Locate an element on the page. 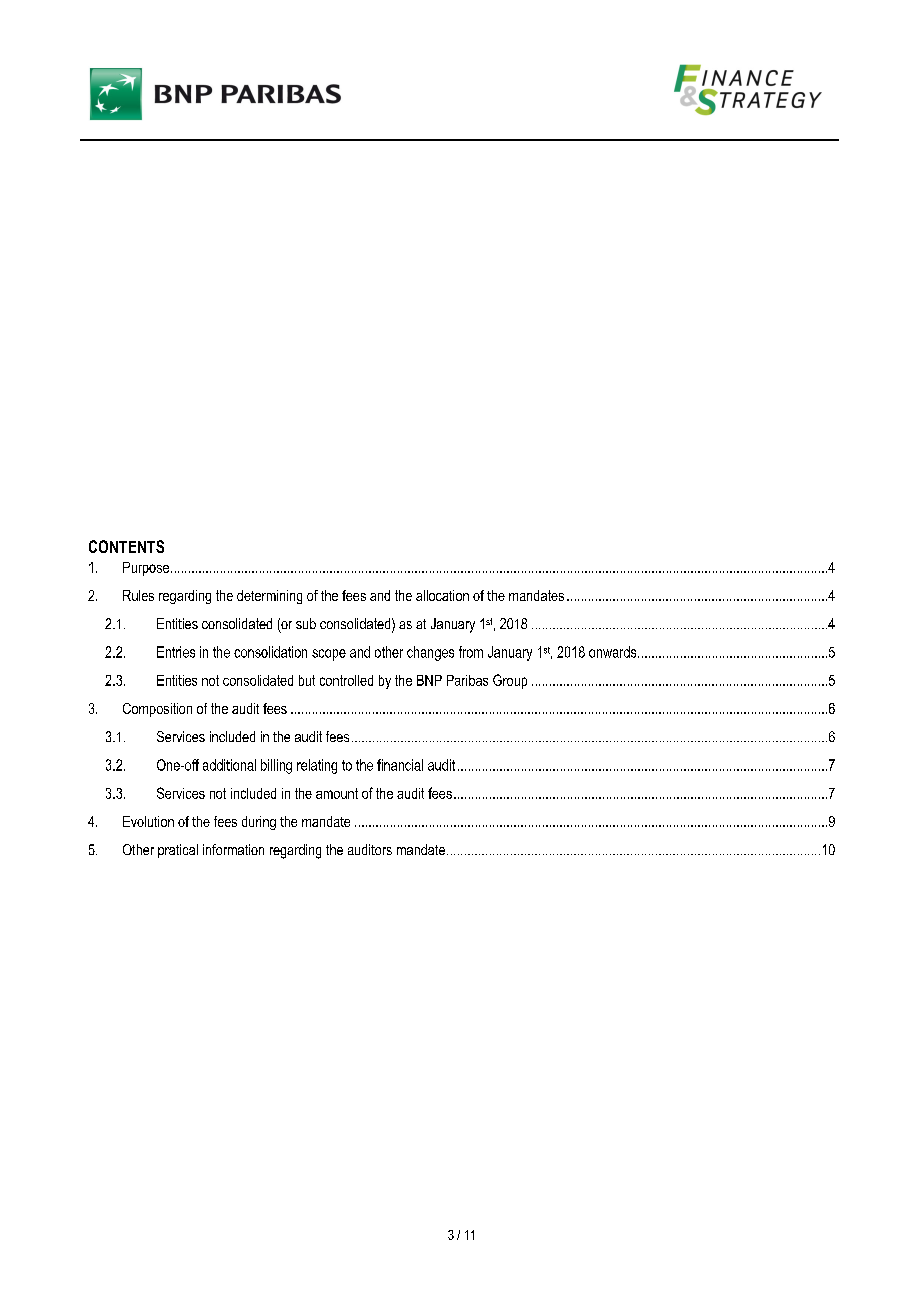 The width and height of the document is (924, 1308). pratical is located at coordinates (178, 851).
